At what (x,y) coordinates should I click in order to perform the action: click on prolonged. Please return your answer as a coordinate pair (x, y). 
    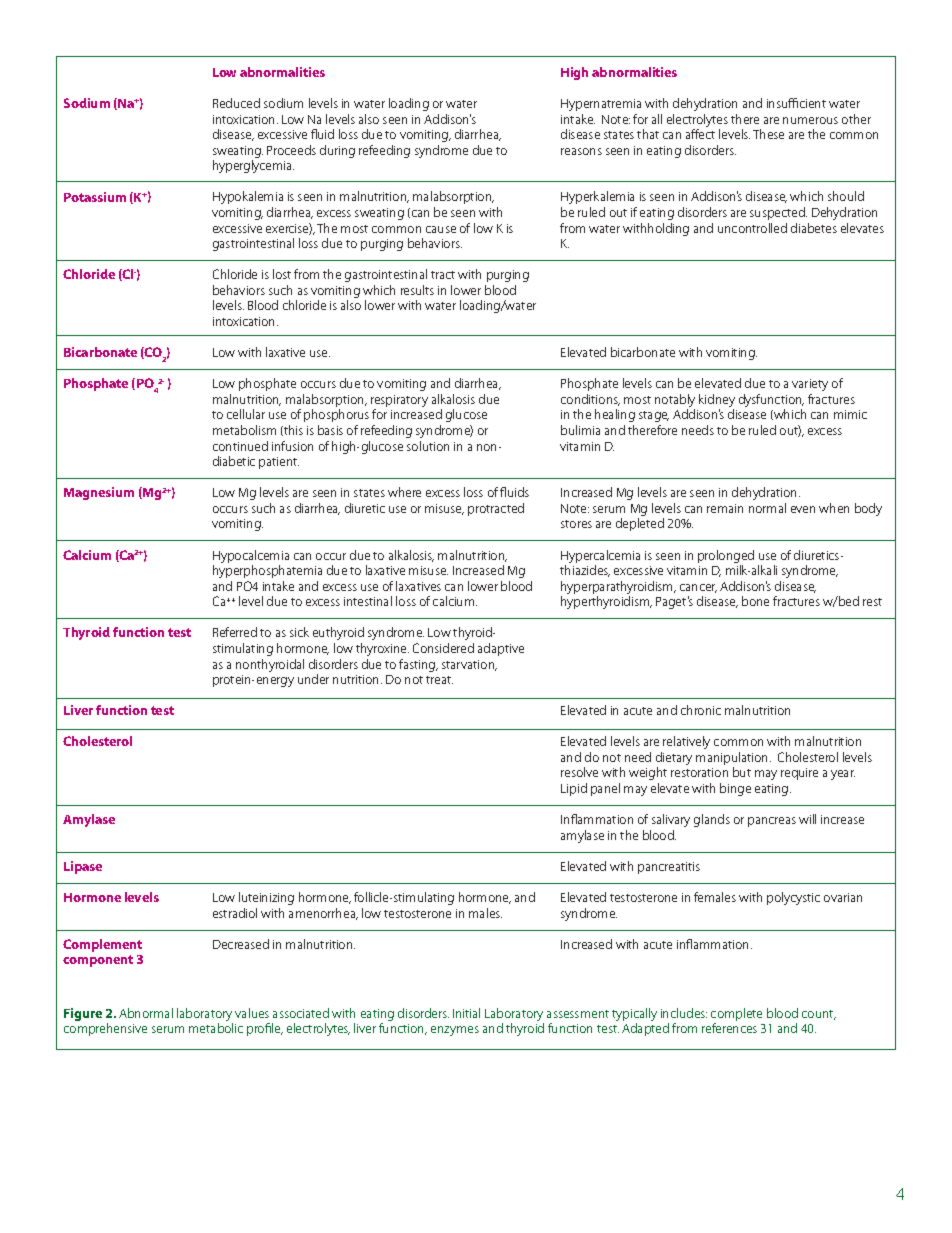
    Looking at the image, I should click on (726, 556).
